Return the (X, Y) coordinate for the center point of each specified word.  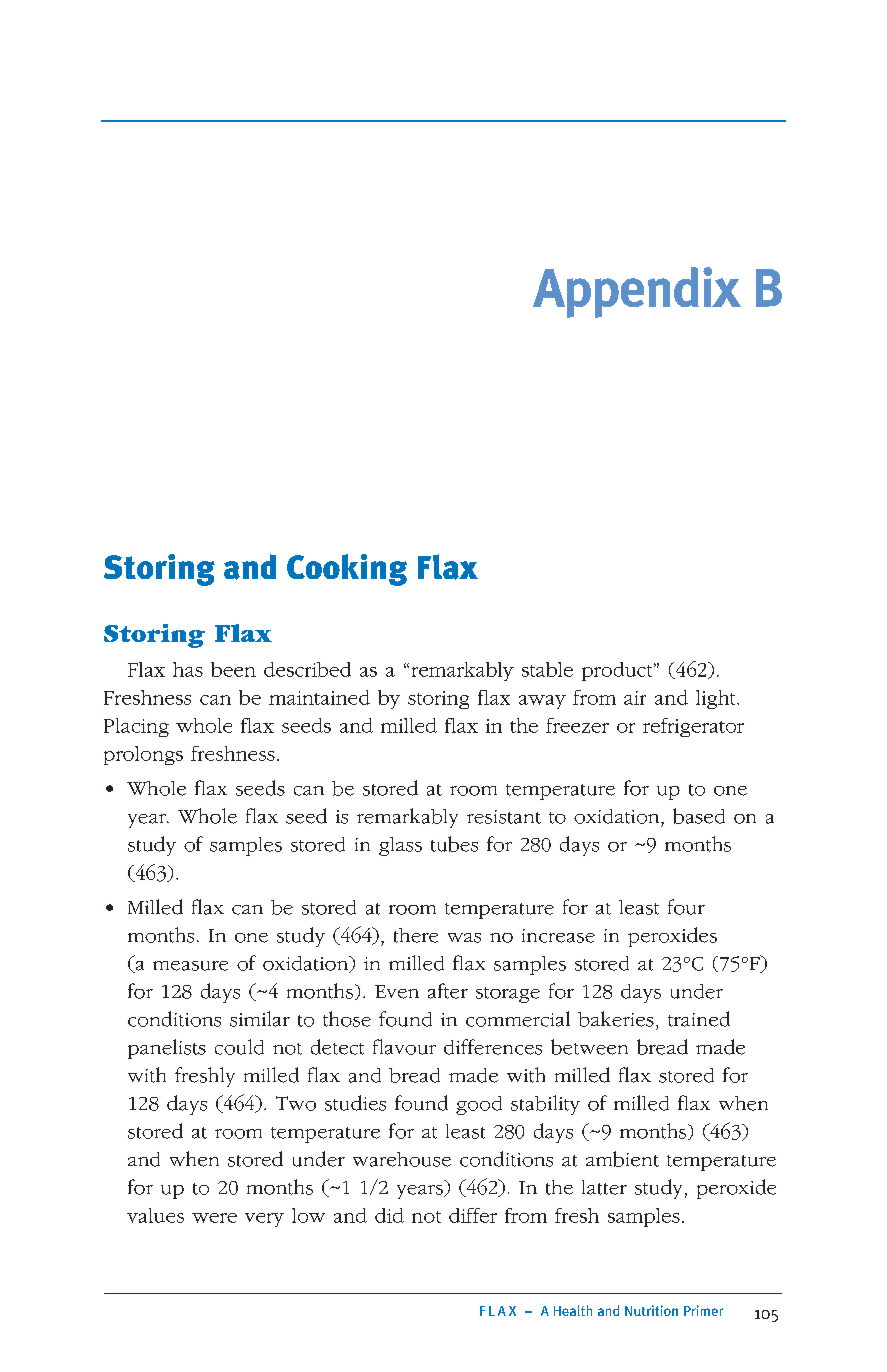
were (214, 1218)
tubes (454, 844)
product (618, 671)
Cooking (347, 570)
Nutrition (651, 1310)
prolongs (143, 755)
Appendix (637, 292)
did (389, 1215)
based (699, 816)
